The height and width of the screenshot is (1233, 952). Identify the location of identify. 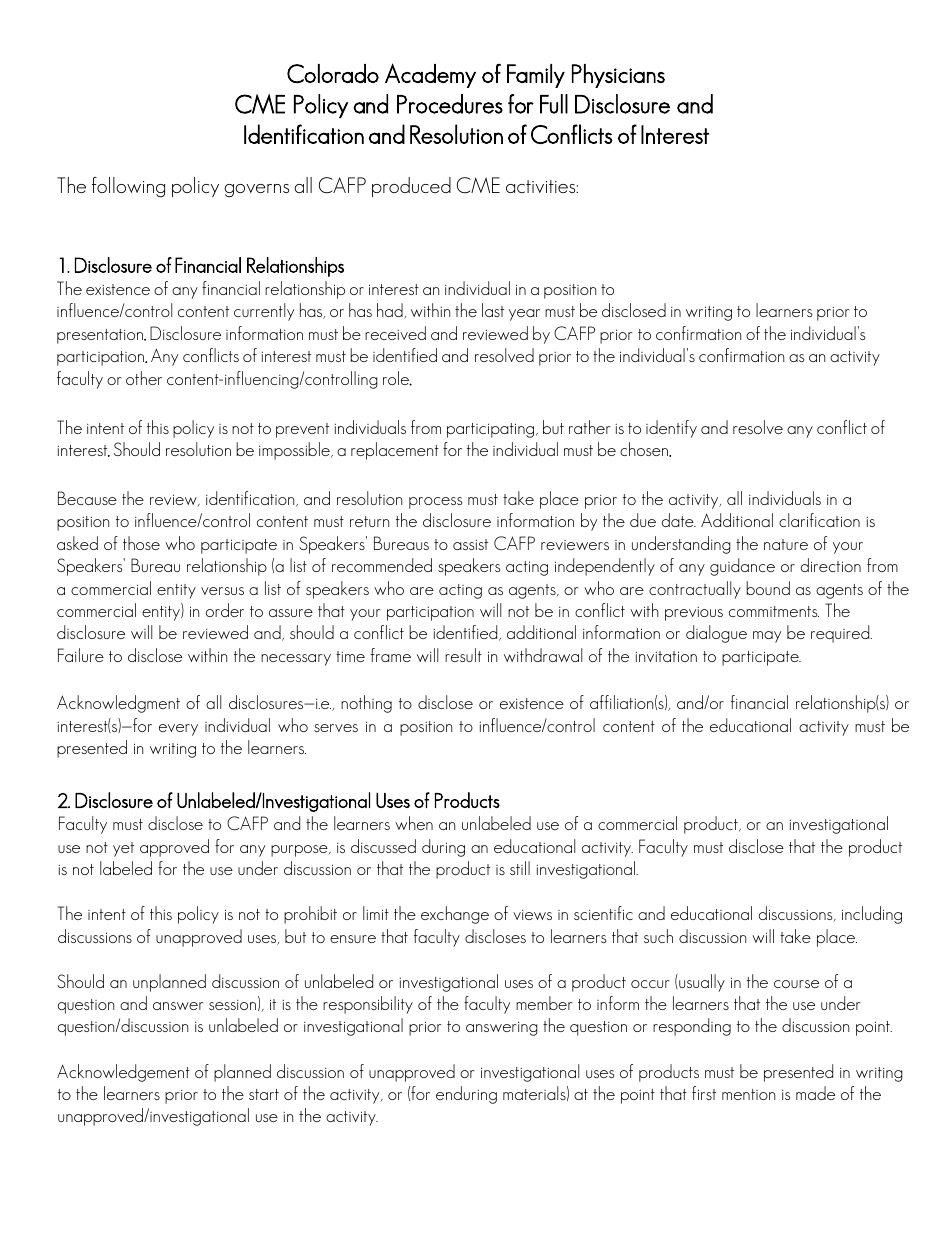
(671, 429).
